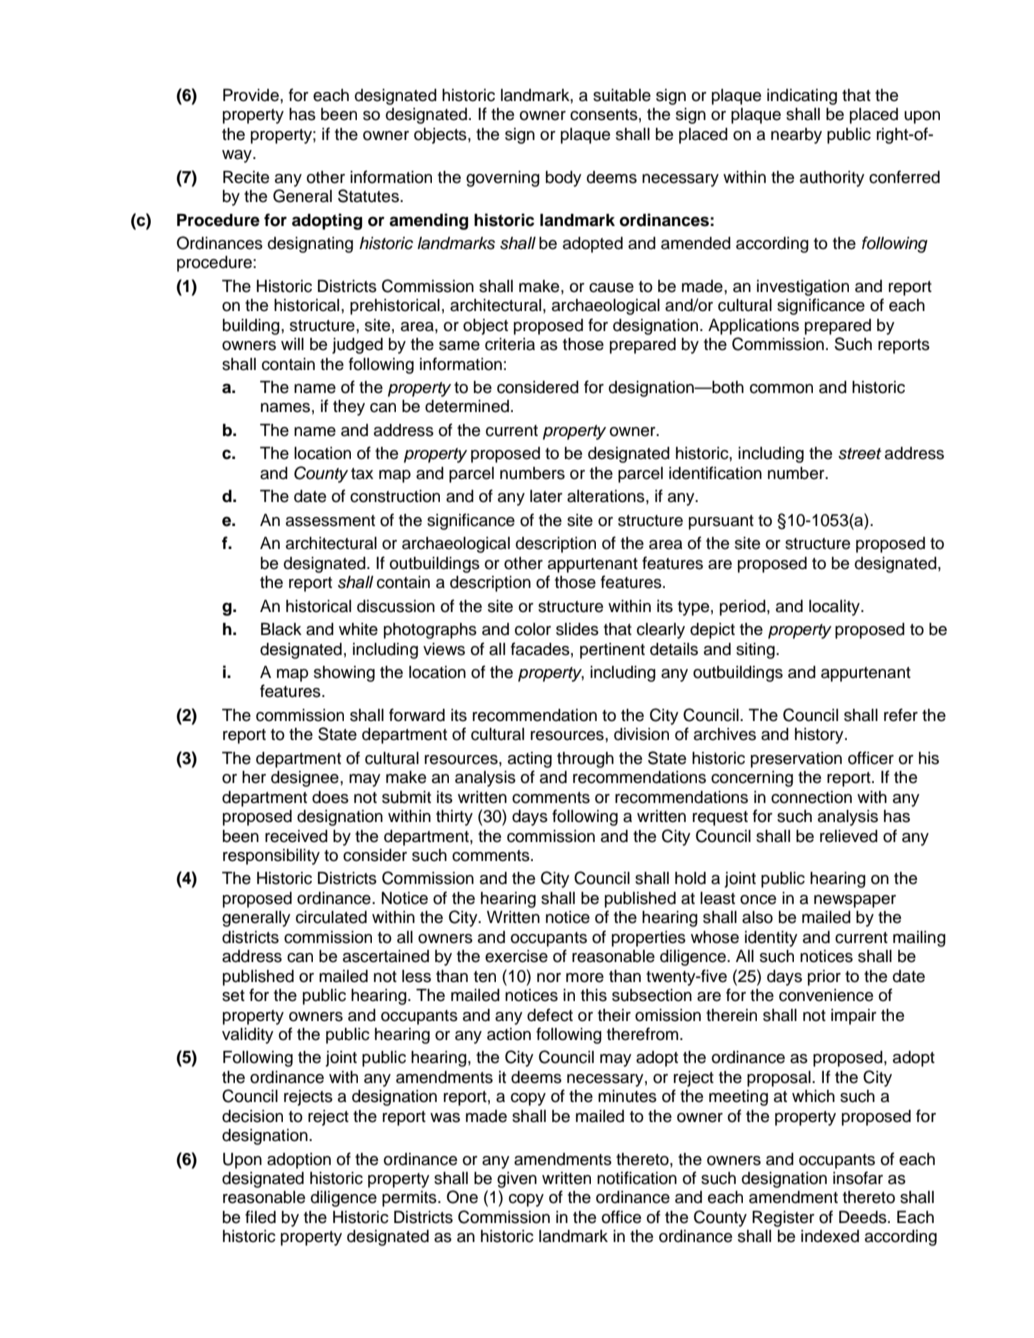  Describe the element at coordinates (612, 651) in the screenshot. I see `pertinent` at that location.
